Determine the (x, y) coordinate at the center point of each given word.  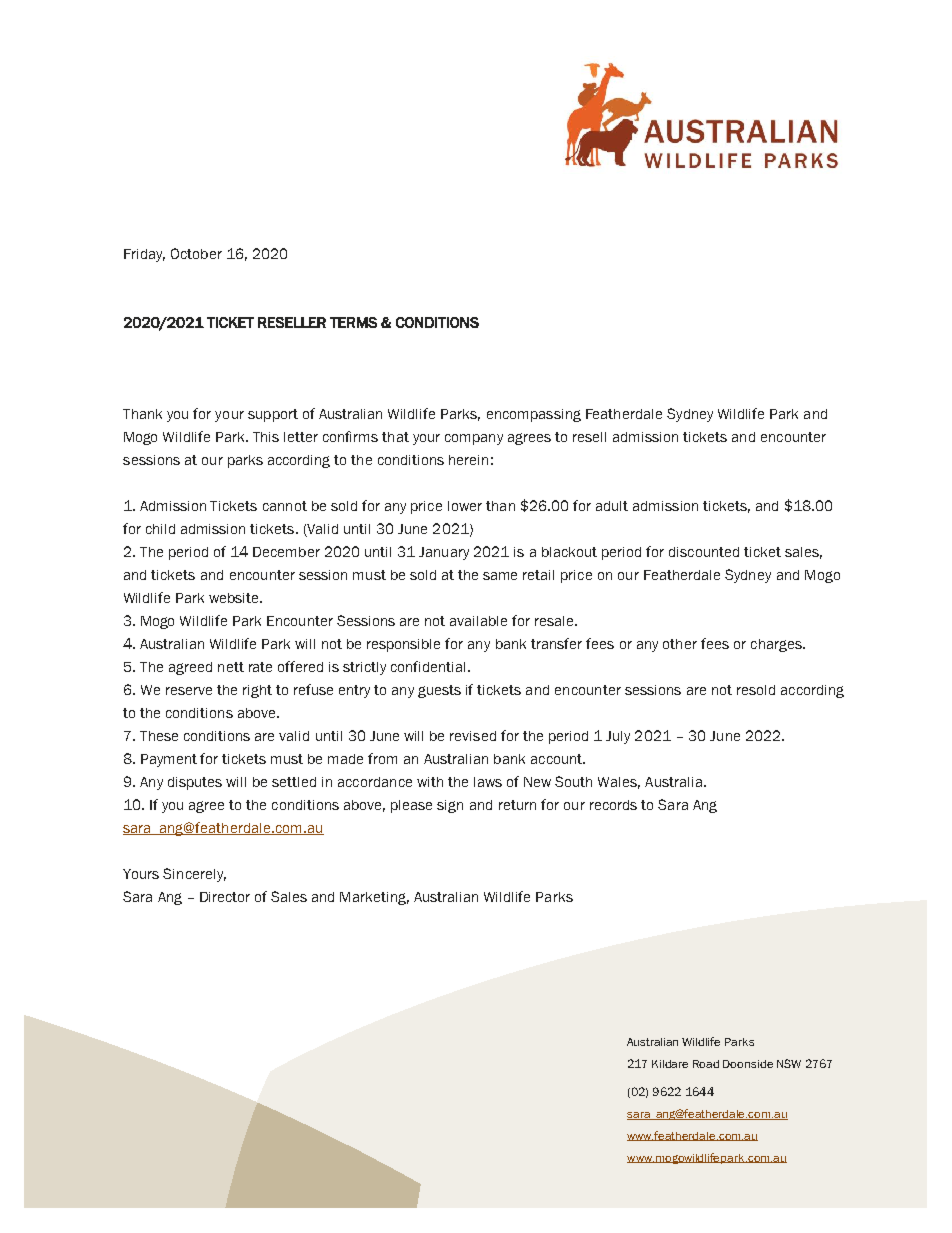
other (680, 644)
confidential (428, 666)
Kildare (670, 1064)
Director (225, 897)
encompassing (534, 415)
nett (231, 667)
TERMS (353, 322)
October (196, 253)
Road (706, 1064)
